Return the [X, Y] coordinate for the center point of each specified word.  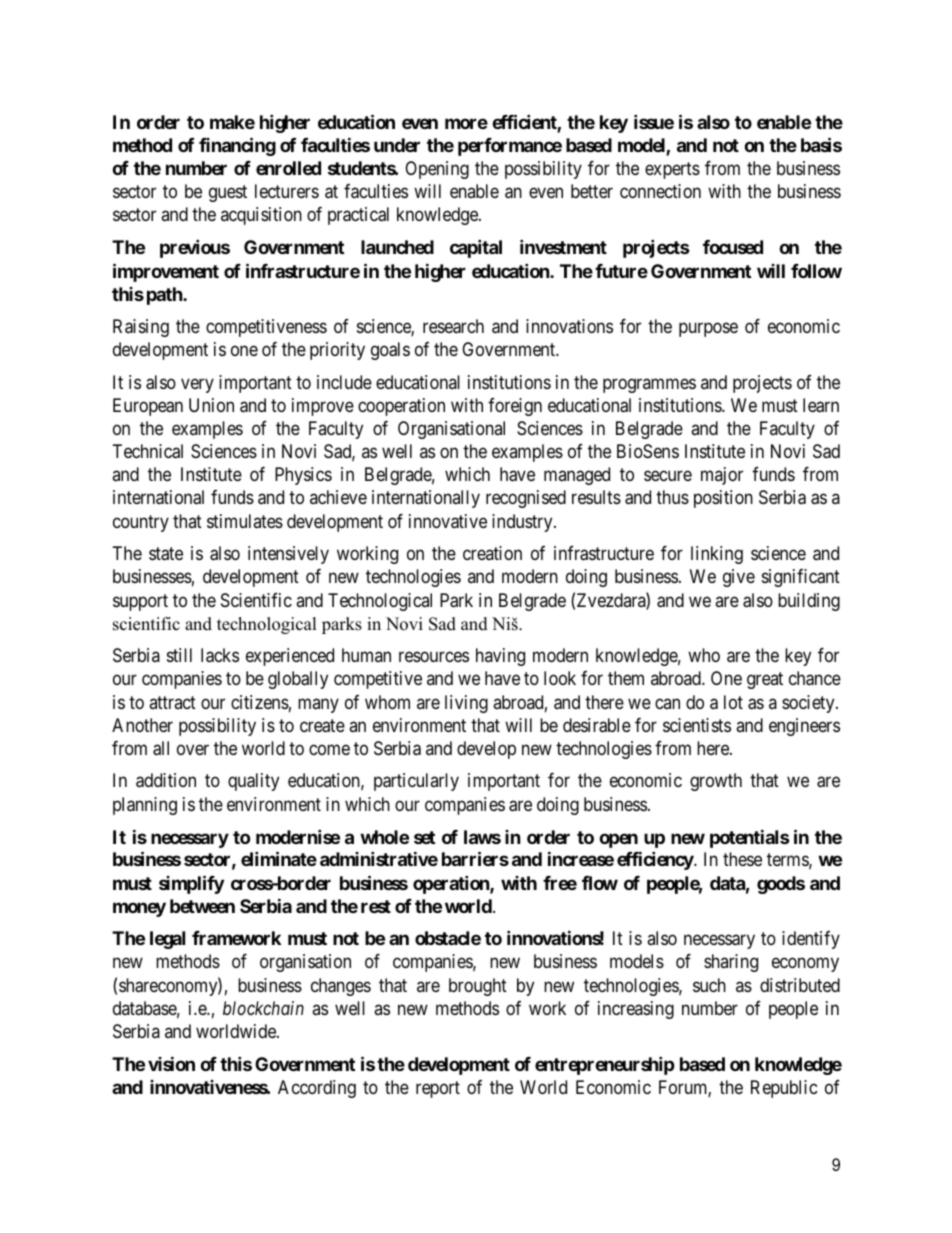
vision [171, 1063]
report [438, 1089]
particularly [416, 782]
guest [228, 193]
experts [672, 170]
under [397, 145]
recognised [526, 499]
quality [253, 782]
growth [716, 782]
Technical [148, 451]
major [722, 476]
